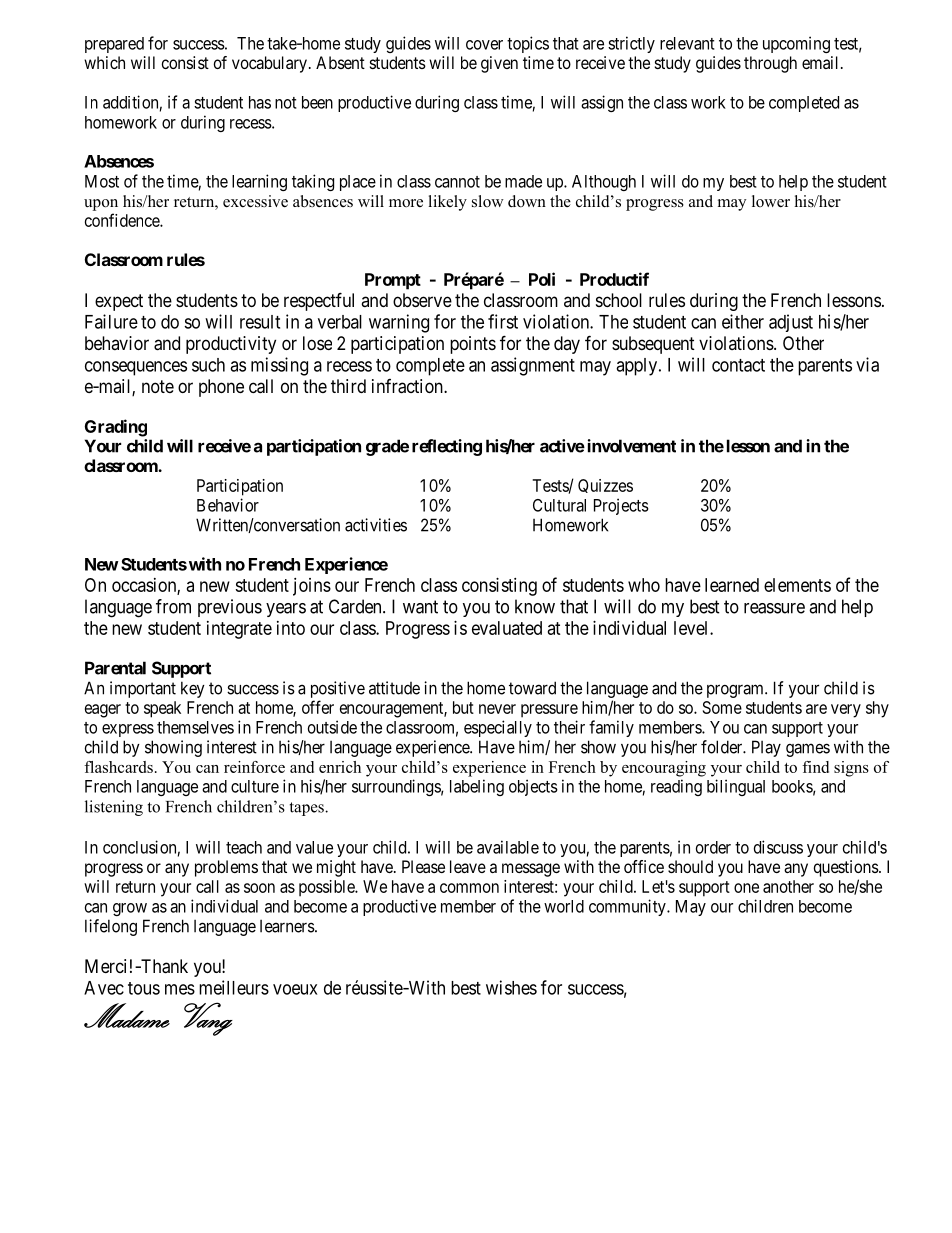  I want to click on through, so click(770, 64).
